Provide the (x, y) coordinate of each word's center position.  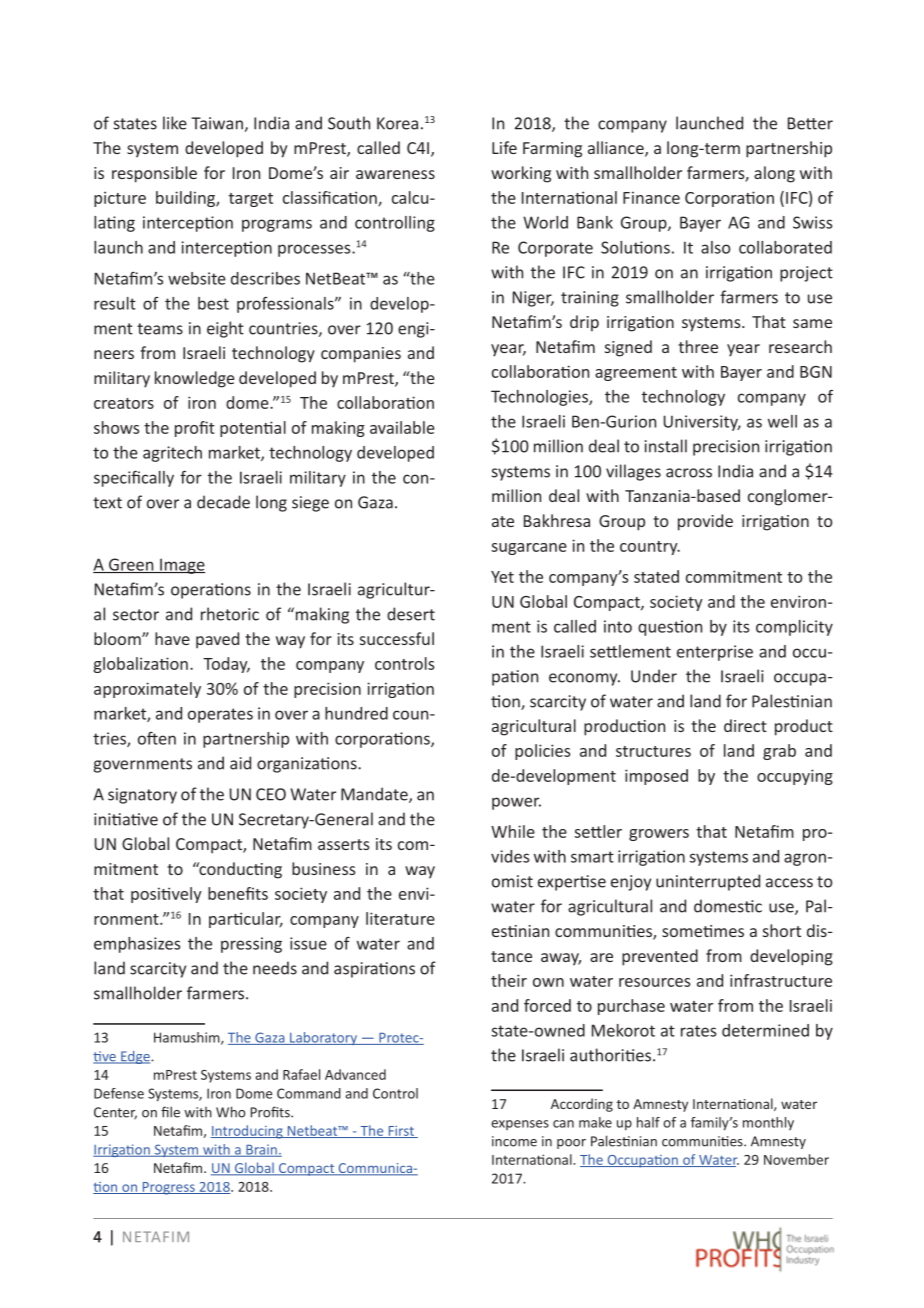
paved (217, 640)
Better (810, 123)
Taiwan (217, 123)
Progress (168, 1188)
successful (397, 638)
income (514, 1141)
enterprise (715, 653)
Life (504, 147)
